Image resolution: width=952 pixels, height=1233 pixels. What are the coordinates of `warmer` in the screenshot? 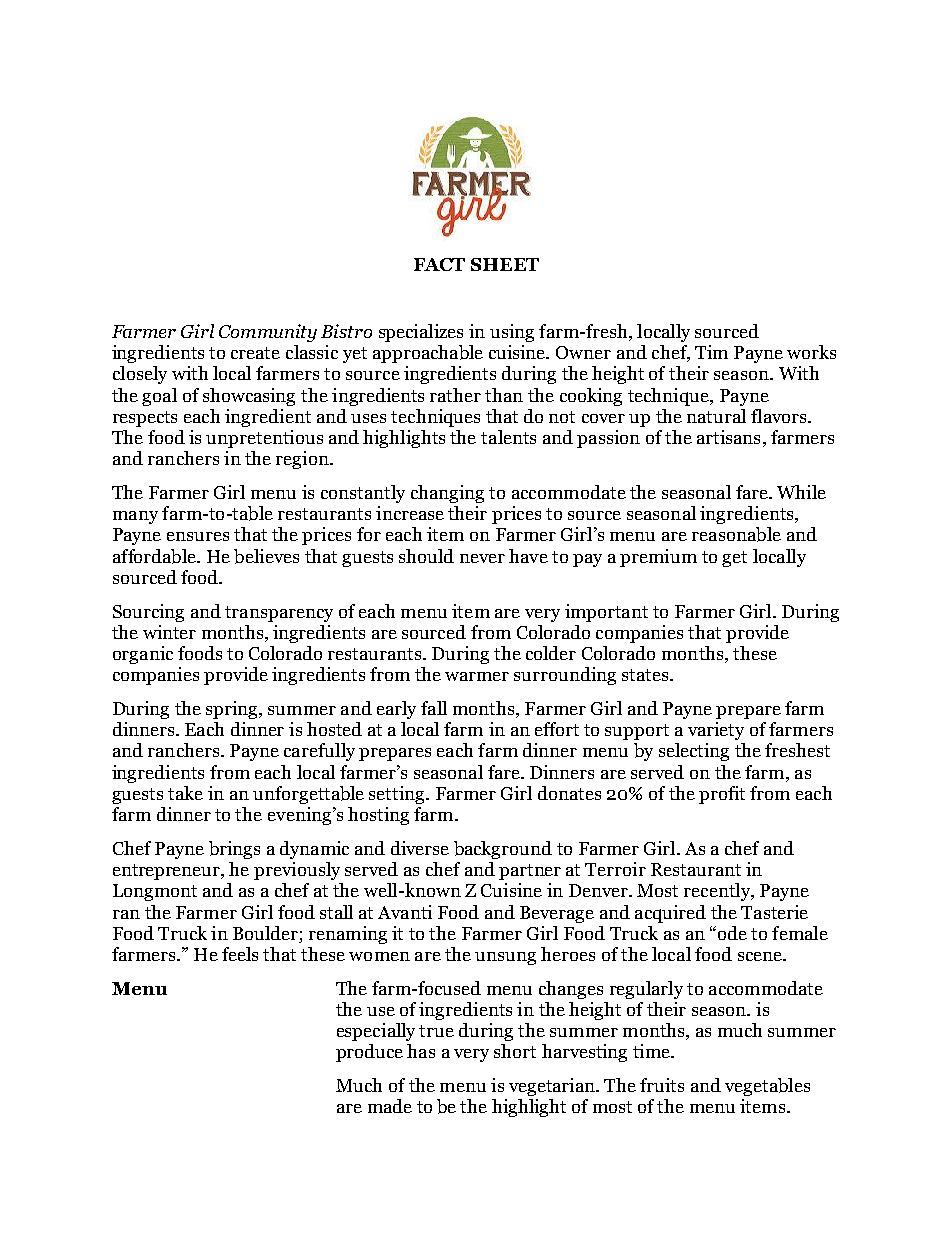 It's located at (477, 676).
